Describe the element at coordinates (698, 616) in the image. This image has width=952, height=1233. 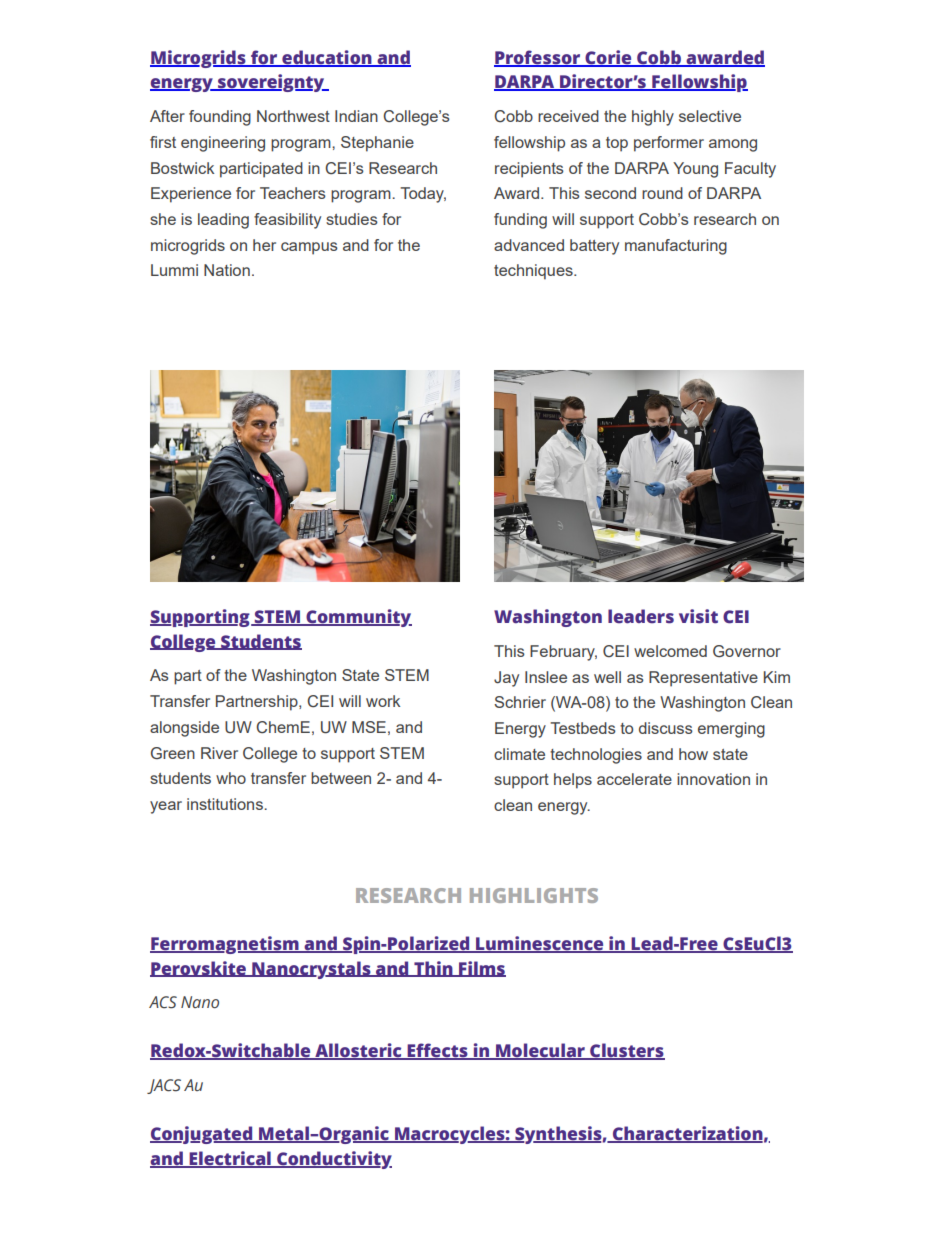
I see `visit` at that location.
